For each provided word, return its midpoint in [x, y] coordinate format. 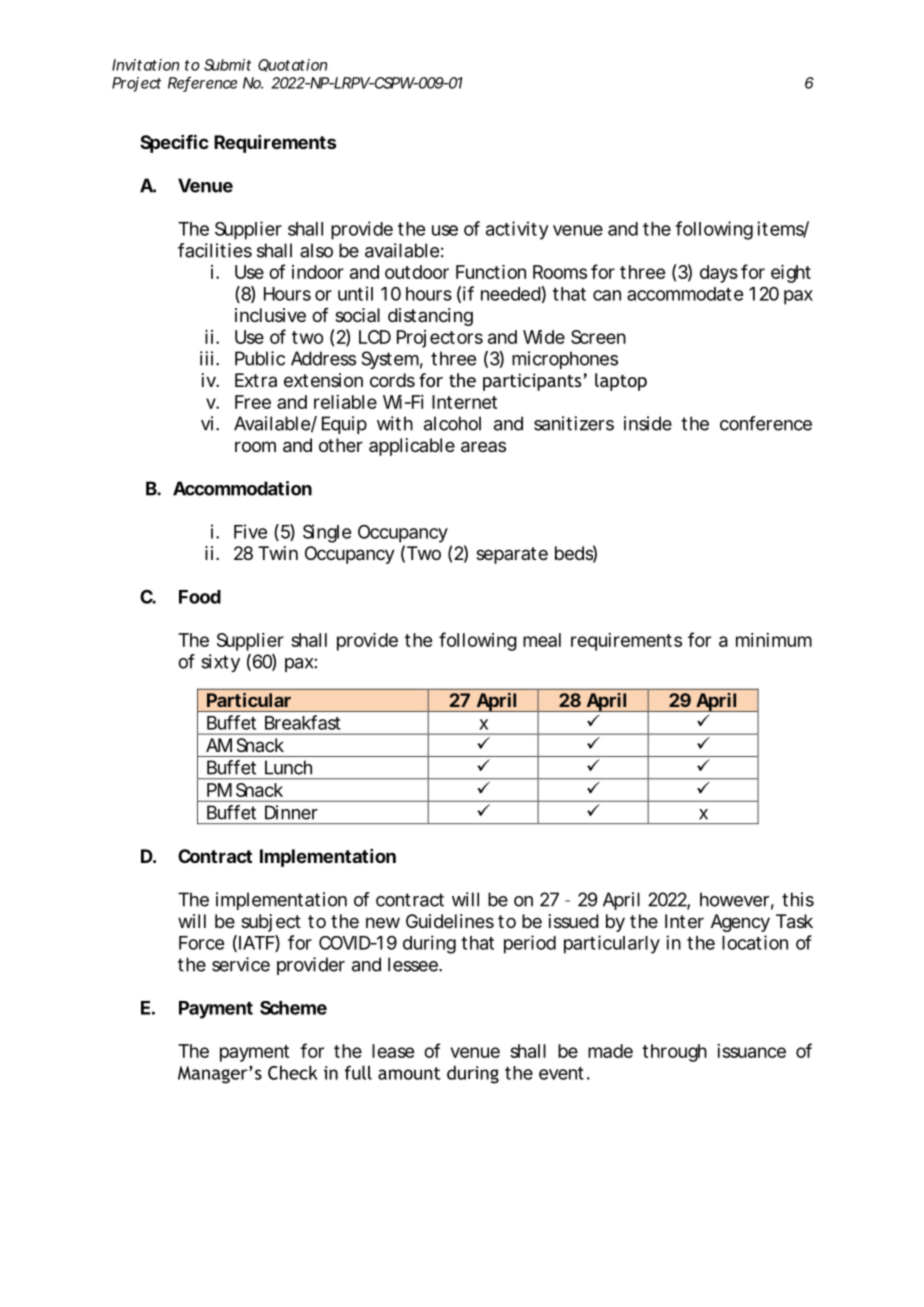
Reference [202, 83]
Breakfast [303, 722]
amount [409, 1073]
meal [542, 640]
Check [293, 1072]
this [798, 899]
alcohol [452, 423]
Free [253, 402]
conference [766, 423]
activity [517, 230]
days [719, 274]
